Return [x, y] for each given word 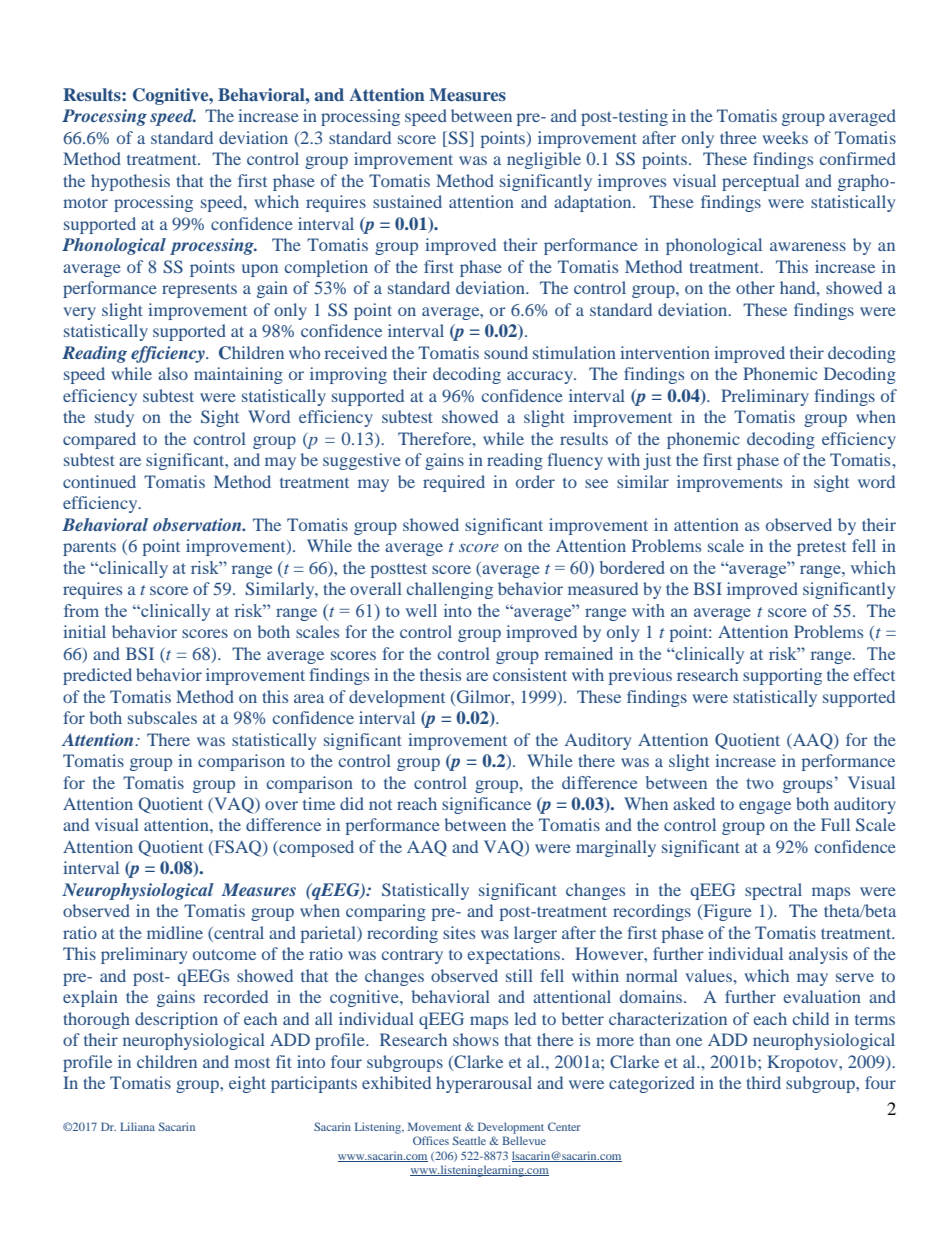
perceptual [760, 182]
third [763, 1082]
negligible [544, 160]
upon [260, 270]
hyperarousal [484, 1084]
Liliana [137, 1126]
